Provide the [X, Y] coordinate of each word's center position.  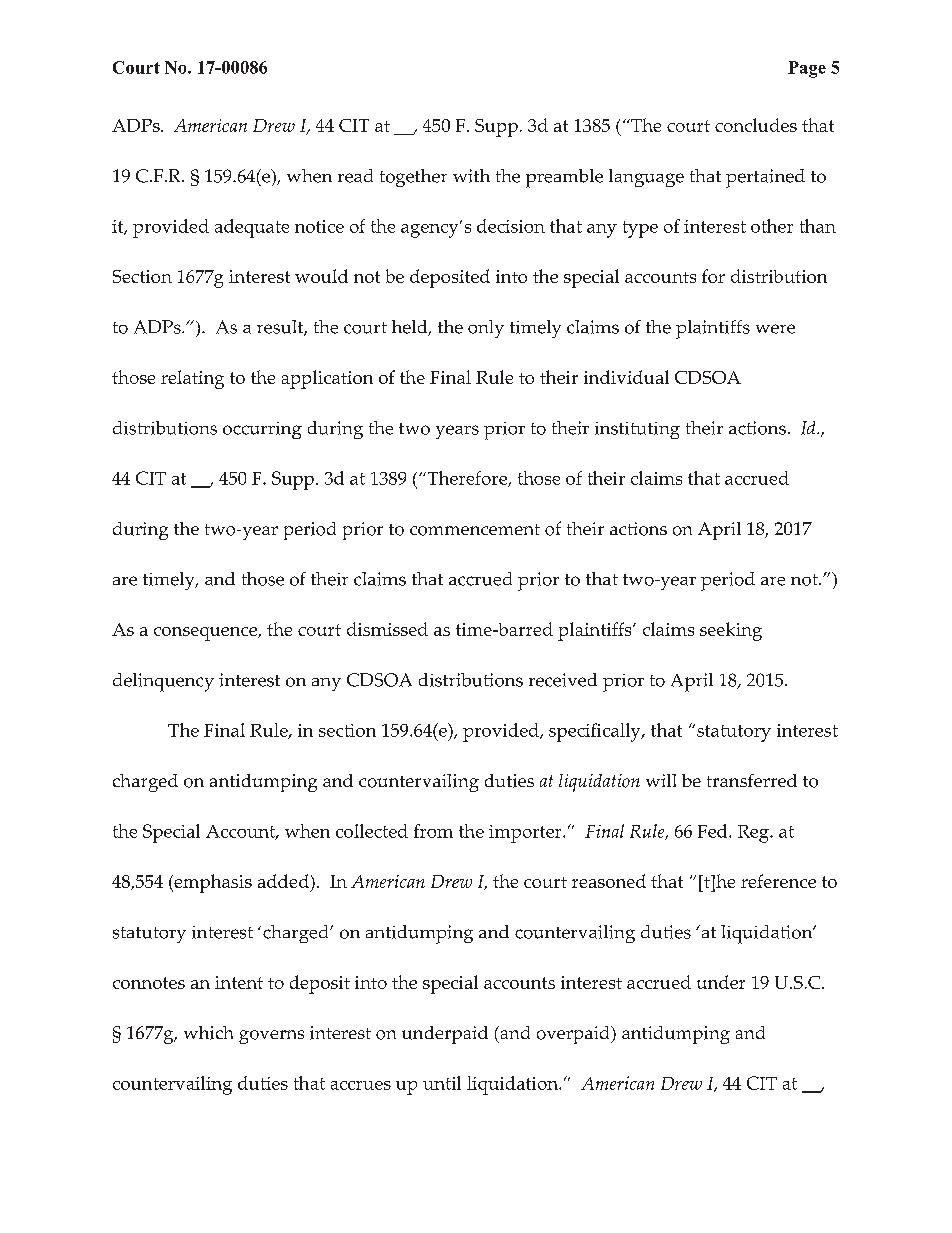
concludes [756, 125]
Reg [754, 834]
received [563, 680]
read [355, 176]
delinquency [163, 682]
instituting [637, 430]
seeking [731, 631]
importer [526, 834]
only [486, 329]
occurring [262, 430]
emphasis [212, 883]
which [208, 1033]
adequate [252, 228]
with [471, 176]
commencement [475, 530]
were [775, 329]
